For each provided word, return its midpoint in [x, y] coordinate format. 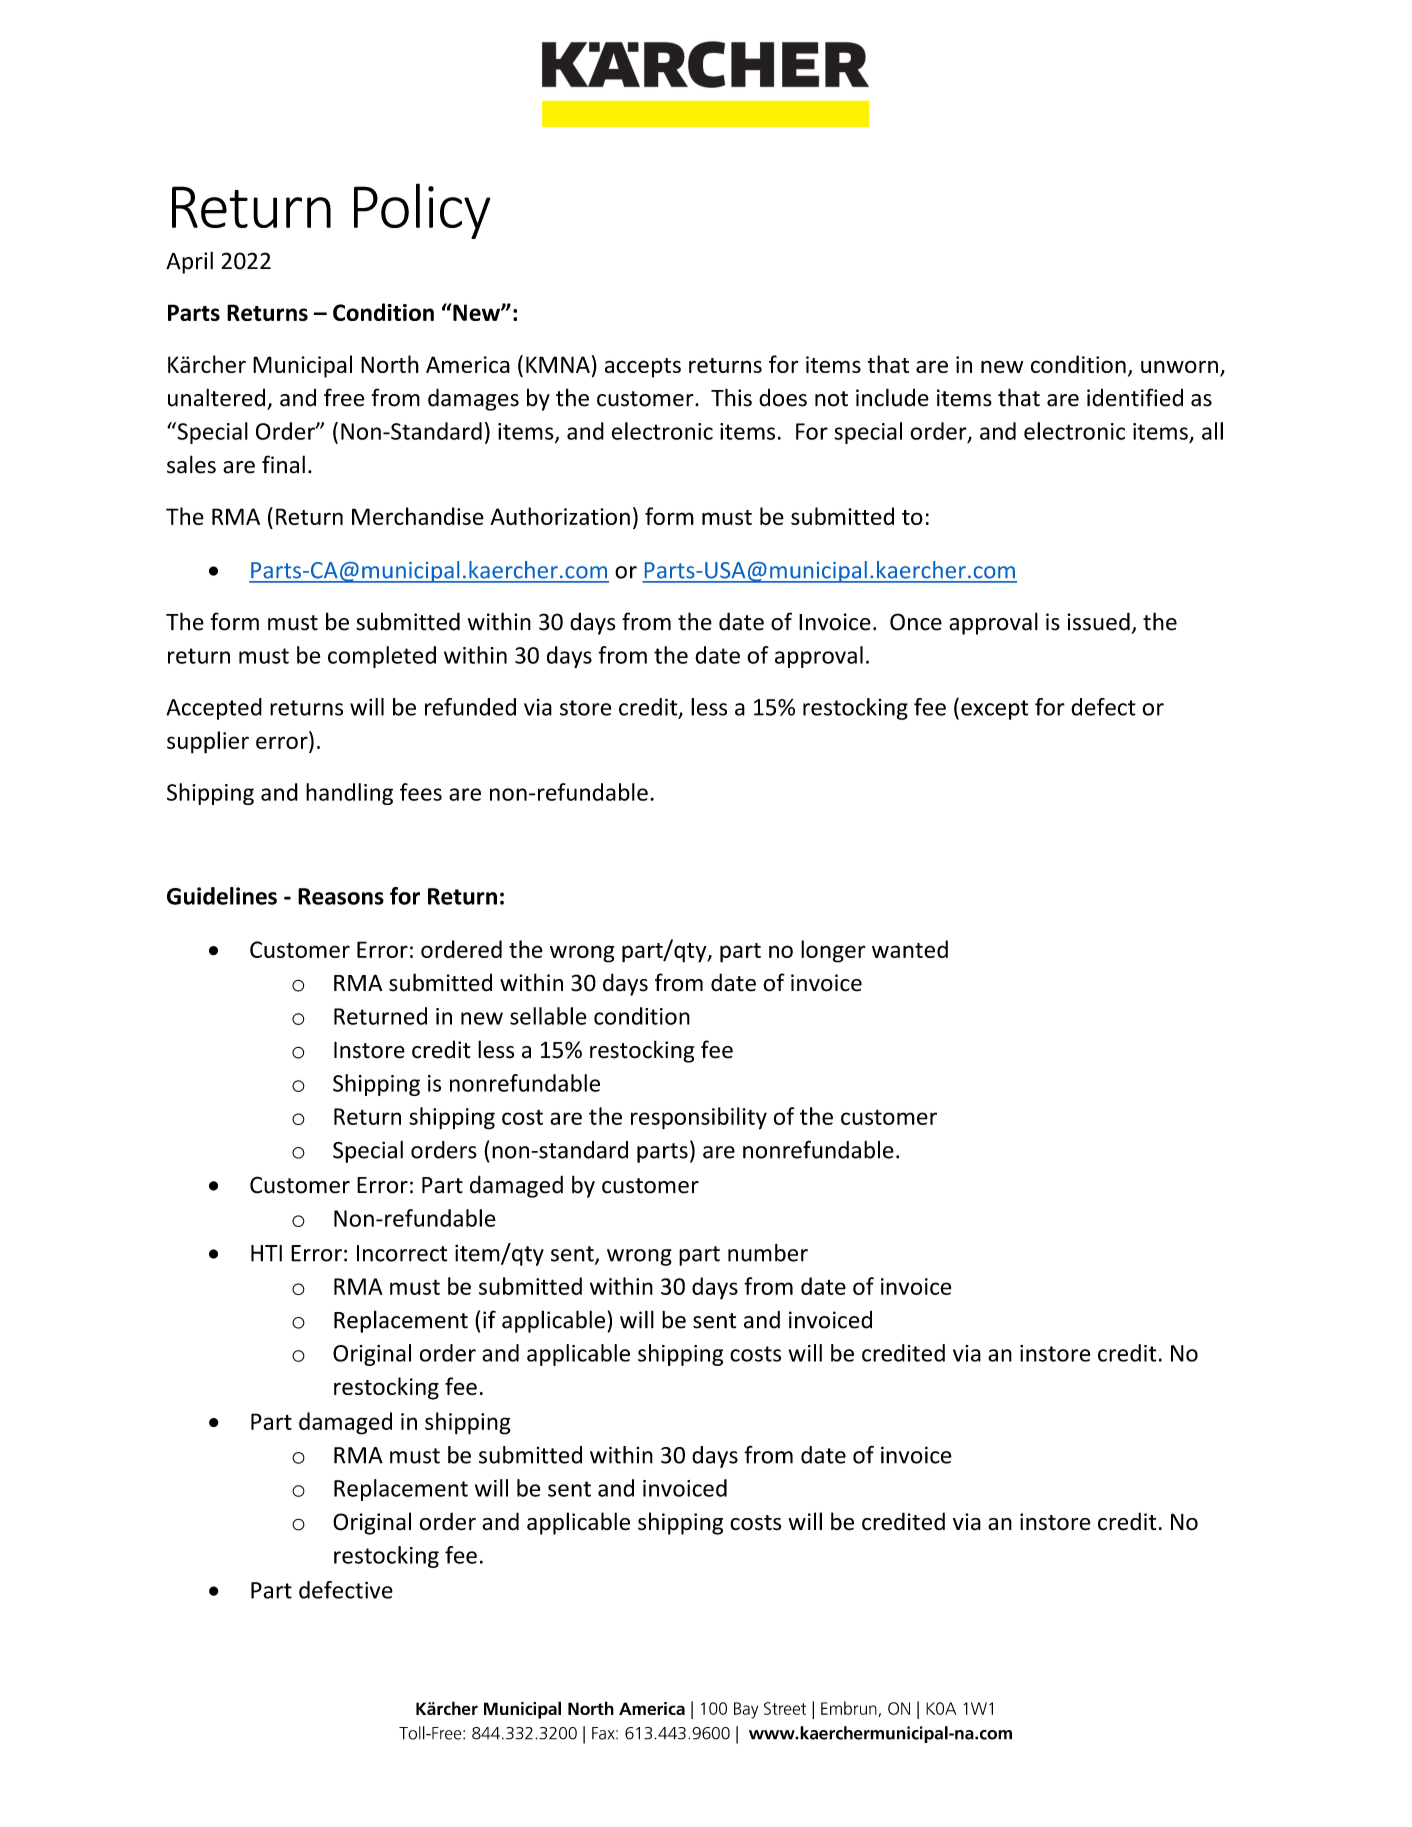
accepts [643, 368]
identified [1135, 397]
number [768, 1253]
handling [349, 794]
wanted [910, 949]
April [189, 262]
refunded [470, 707]
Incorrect [402, 1253]
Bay [746, 1710]
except [994, 710]
